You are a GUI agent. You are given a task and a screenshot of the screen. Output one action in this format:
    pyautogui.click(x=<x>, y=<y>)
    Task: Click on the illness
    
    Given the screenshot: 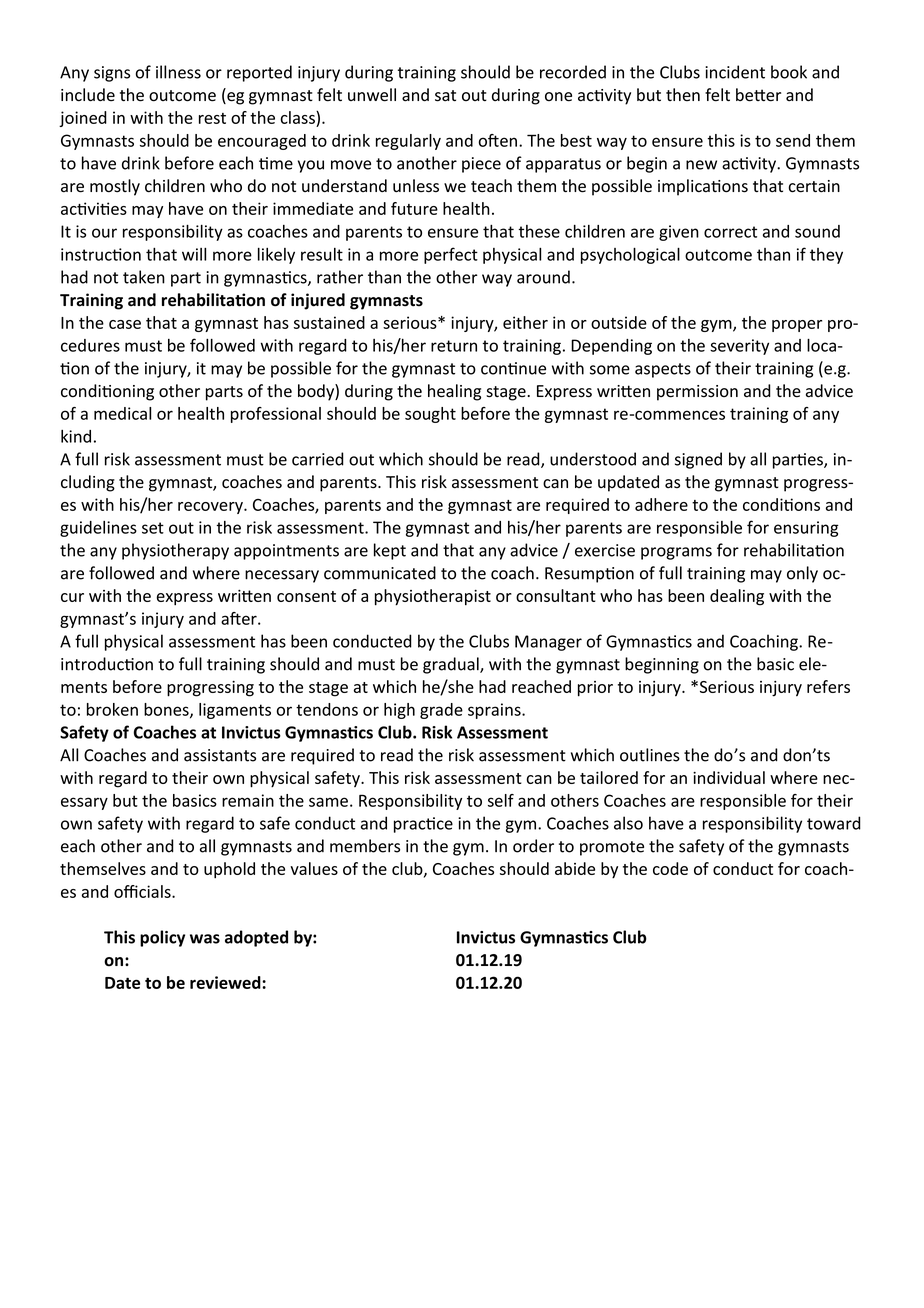 What is the action you would take?
    pyautogui.click(x=178, y=72)
